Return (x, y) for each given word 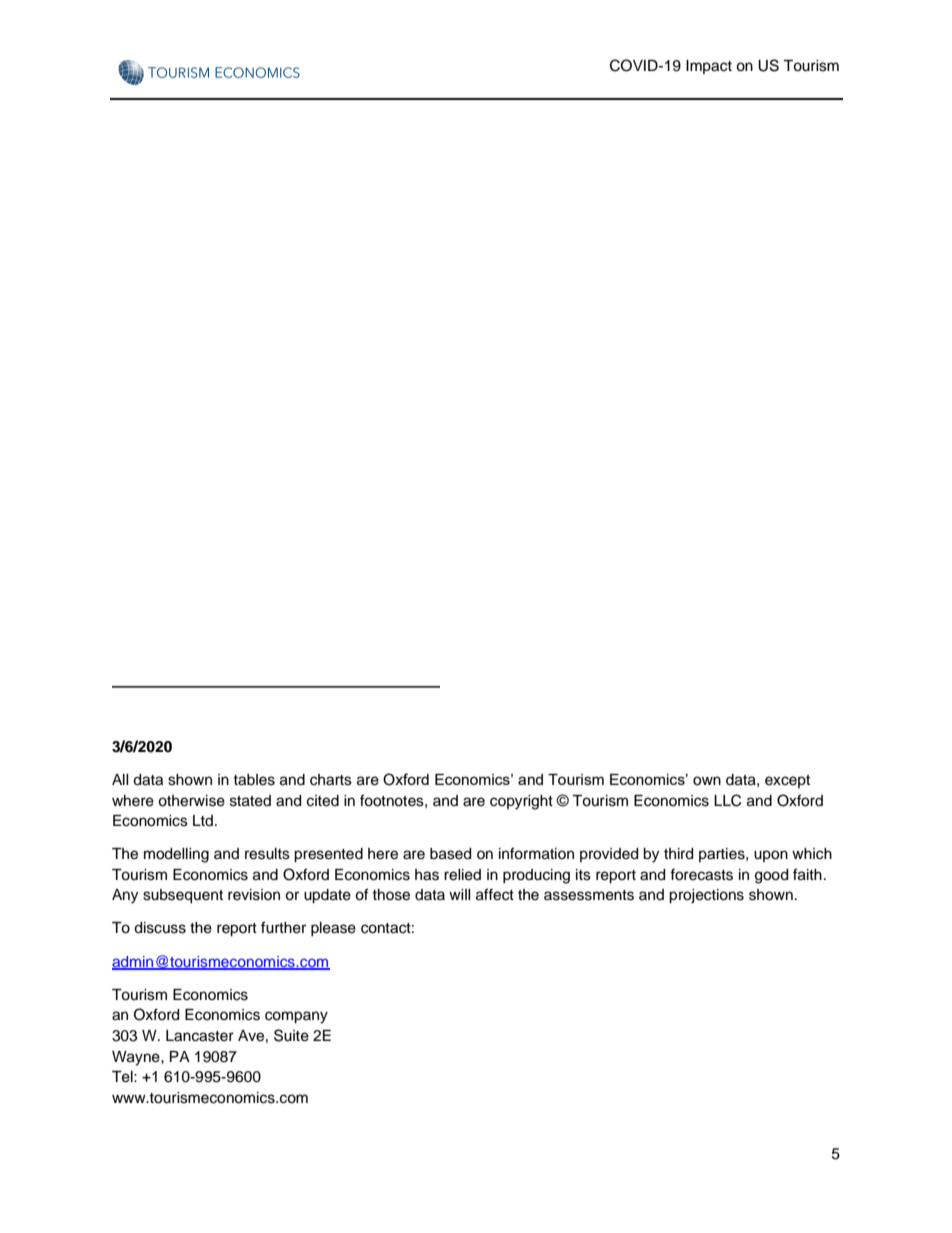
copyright (521, 802)
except (787, 781)
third (678, 854)
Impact (709, 67)
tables (254, 780)
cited (323, 801)
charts (331, 780)
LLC (727, 800)
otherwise (191, 801)
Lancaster (200, 1036)
